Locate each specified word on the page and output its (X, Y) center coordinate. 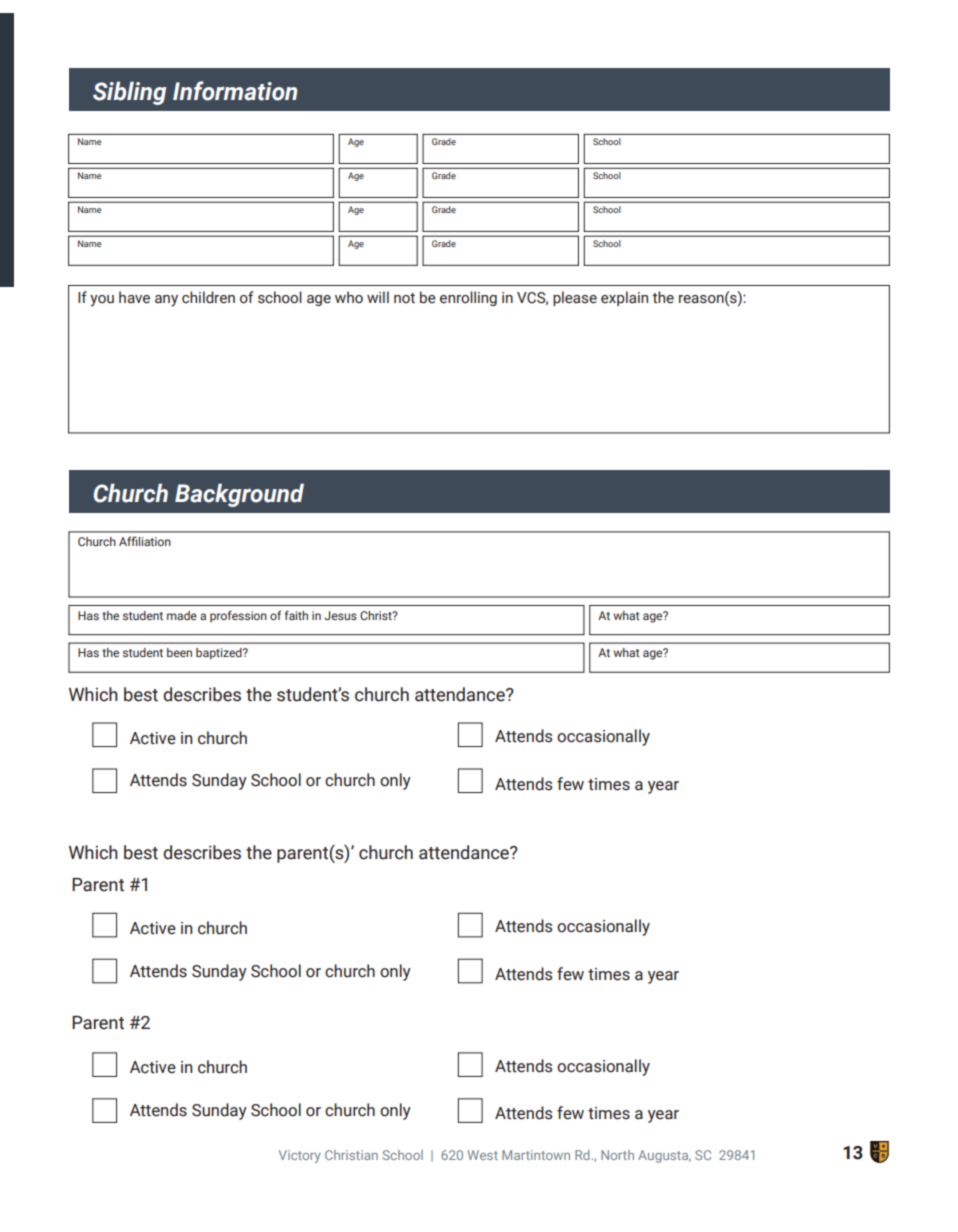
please (575, 298)
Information (235, 91)
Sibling (129, 93)
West (482, 1155)
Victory (300, 1156)
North (617, 1155)
